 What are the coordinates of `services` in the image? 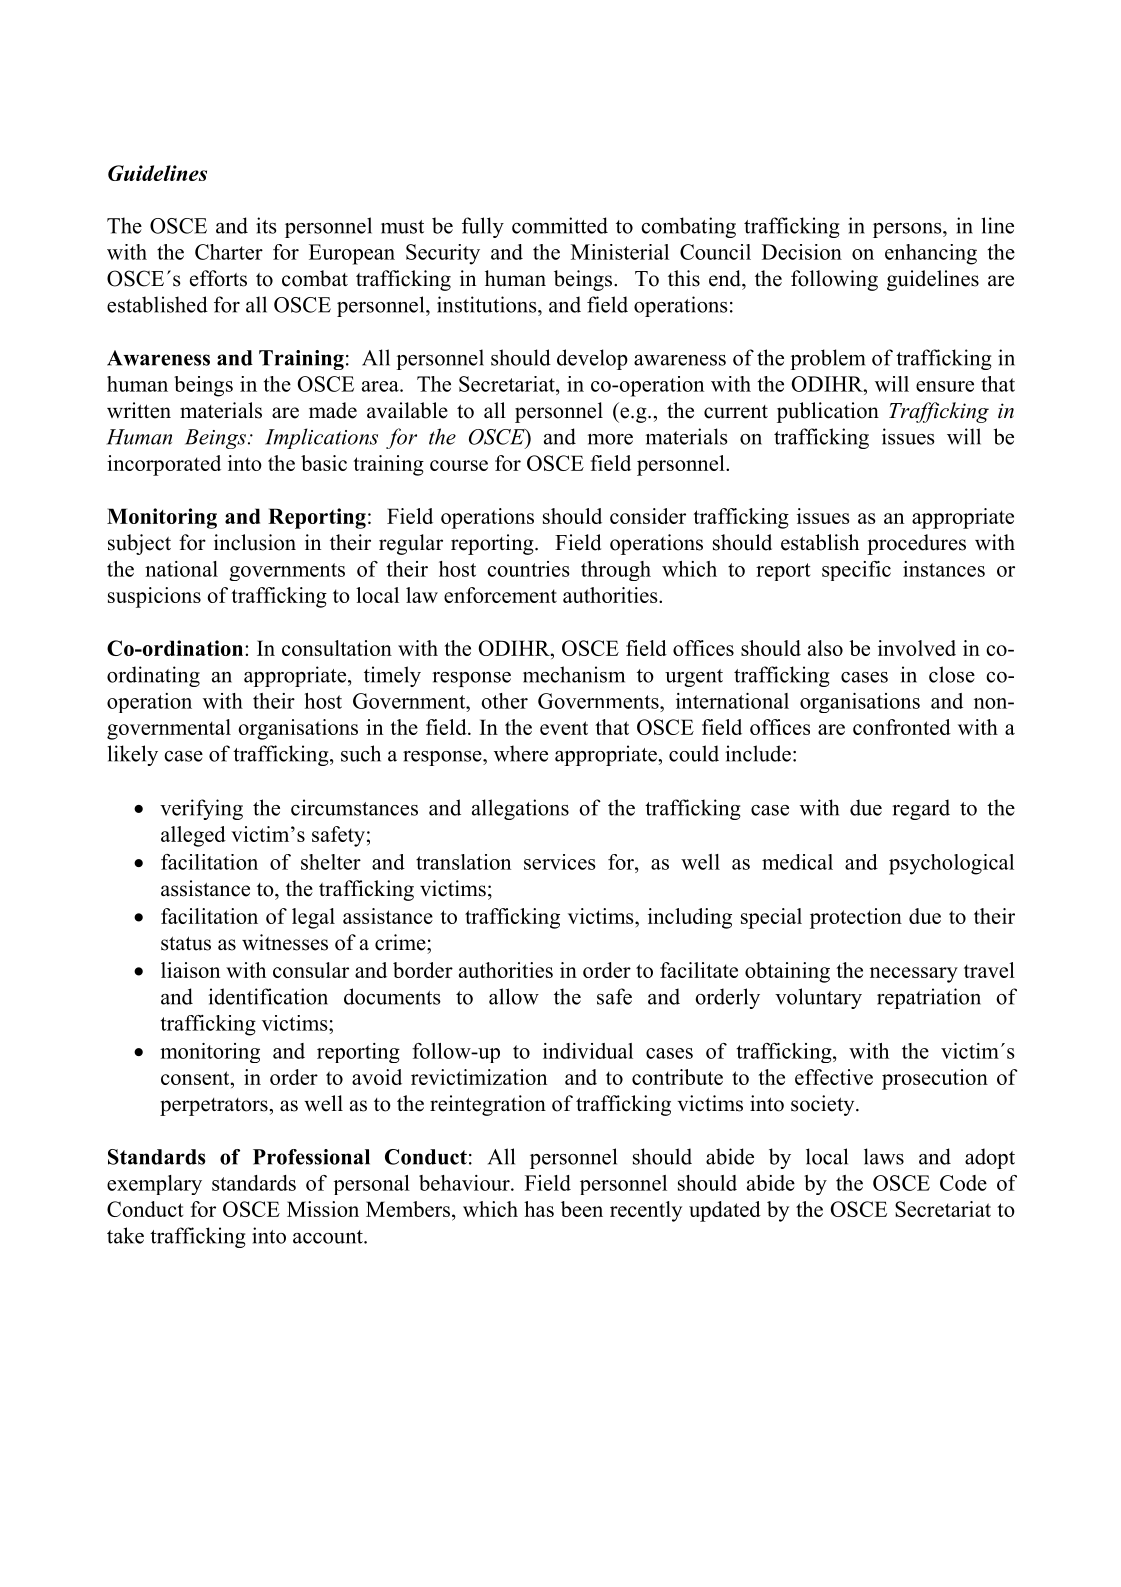 It's located at (560, 862).
